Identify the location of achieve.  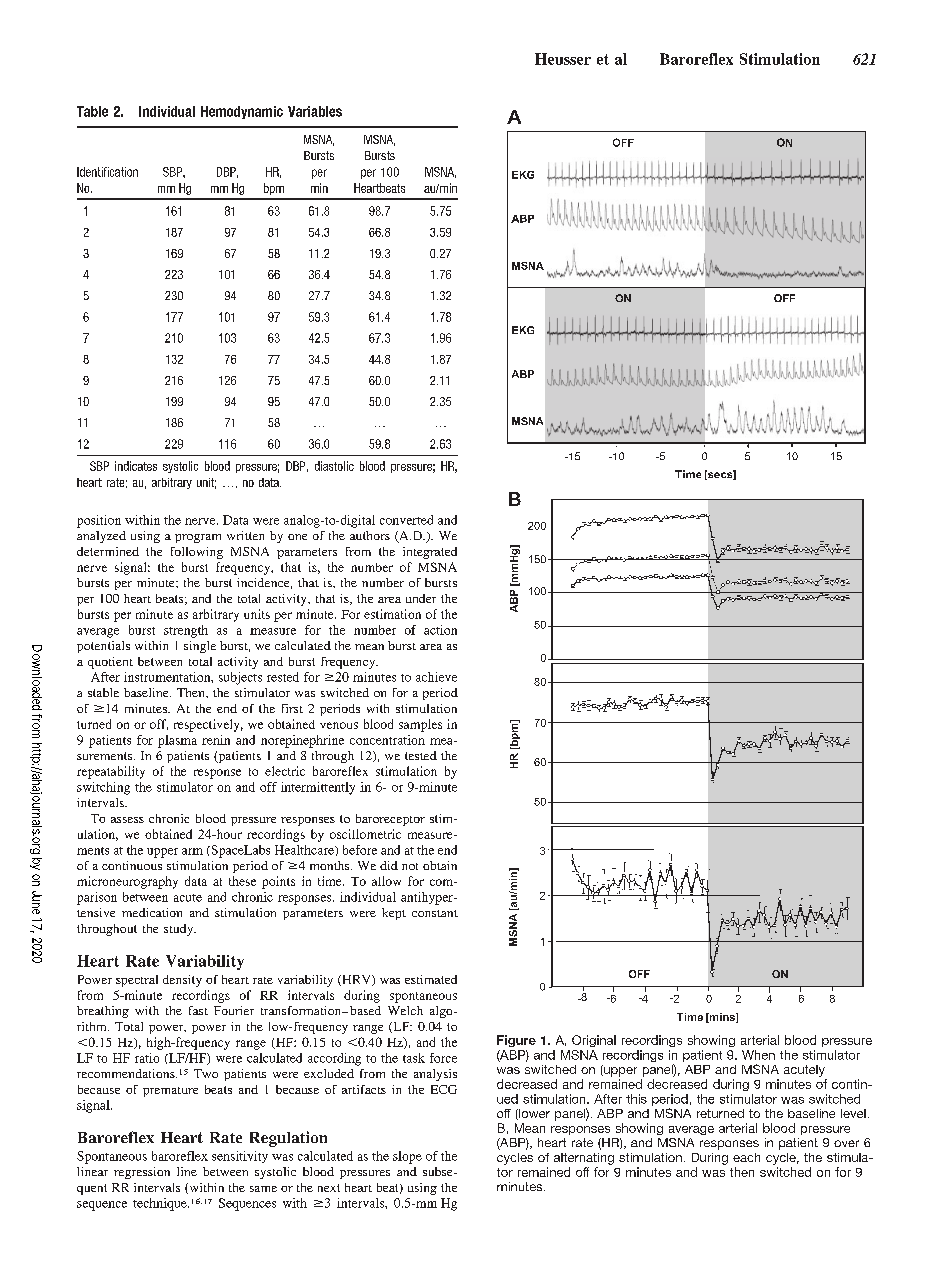
(436, 677).
